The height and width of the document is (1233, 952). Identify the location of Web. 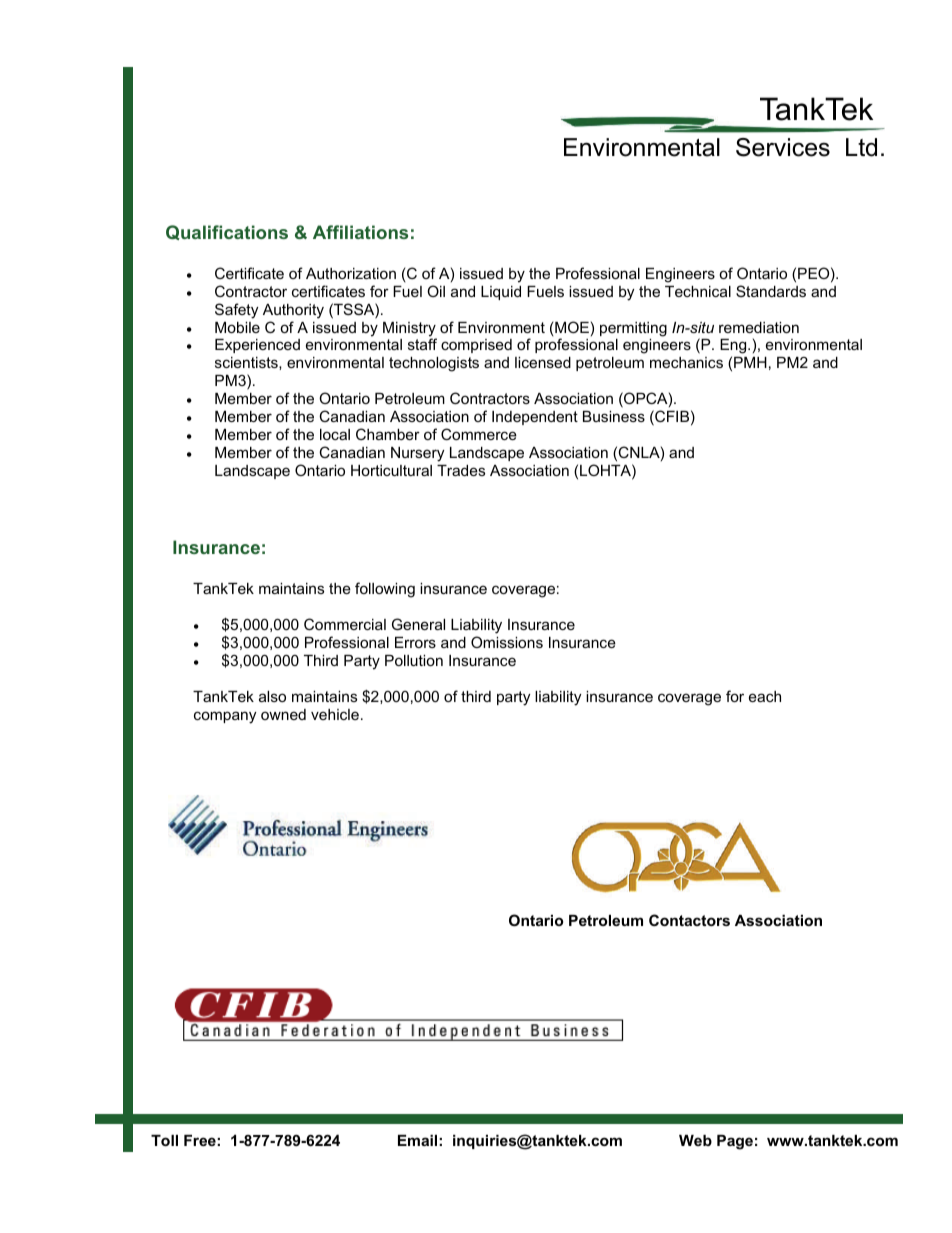
(695, 1140).
